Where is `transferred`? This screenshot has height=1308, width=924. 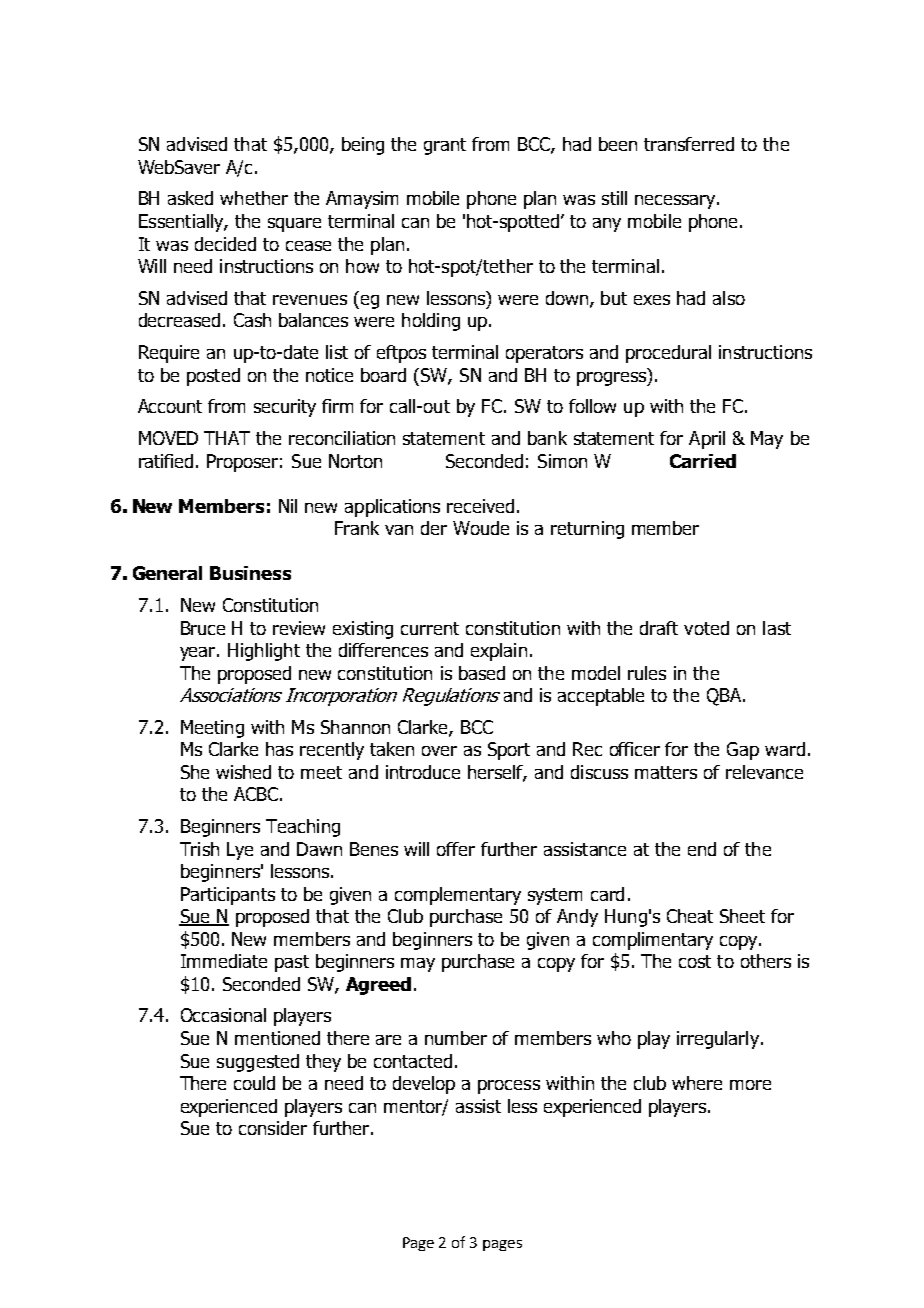 transferred is located at coordinates (689, 144).
